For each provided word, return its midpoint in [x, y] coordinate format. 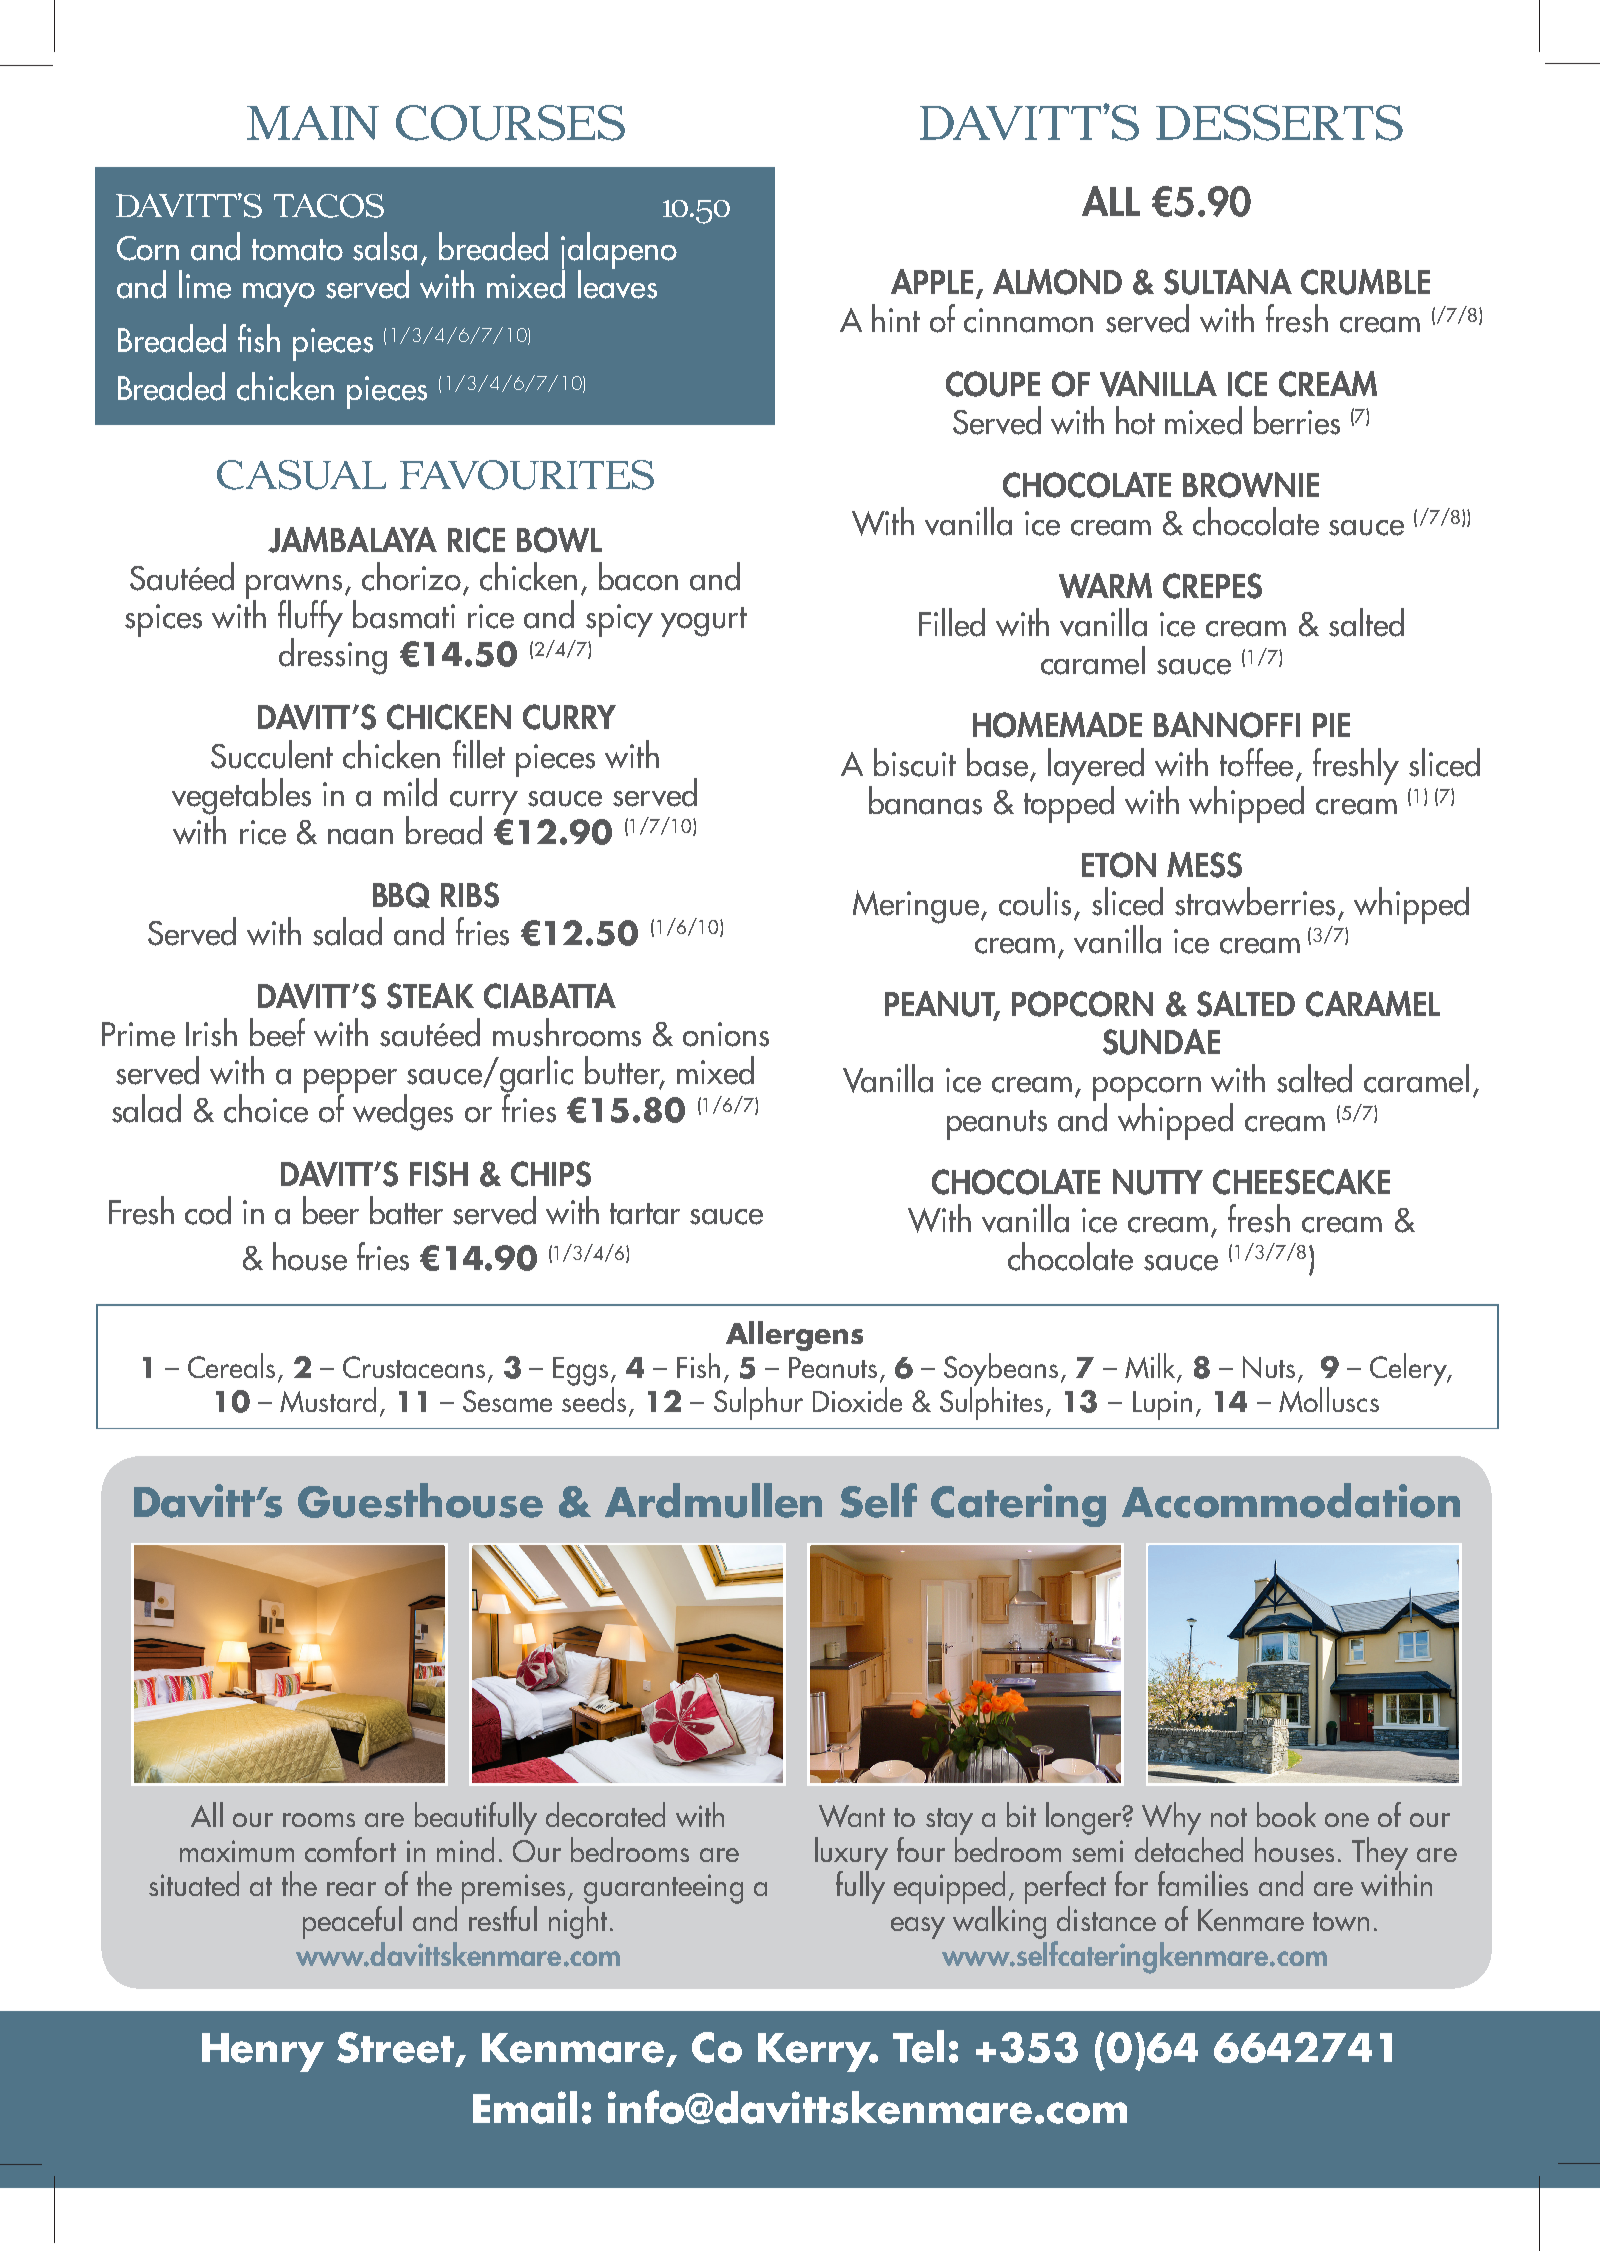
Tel [918, 2046]
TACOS [329, 206]
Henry [263, 2052]
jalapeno [619, 251]
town [1341, 1921]
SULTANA [1228, 282]
